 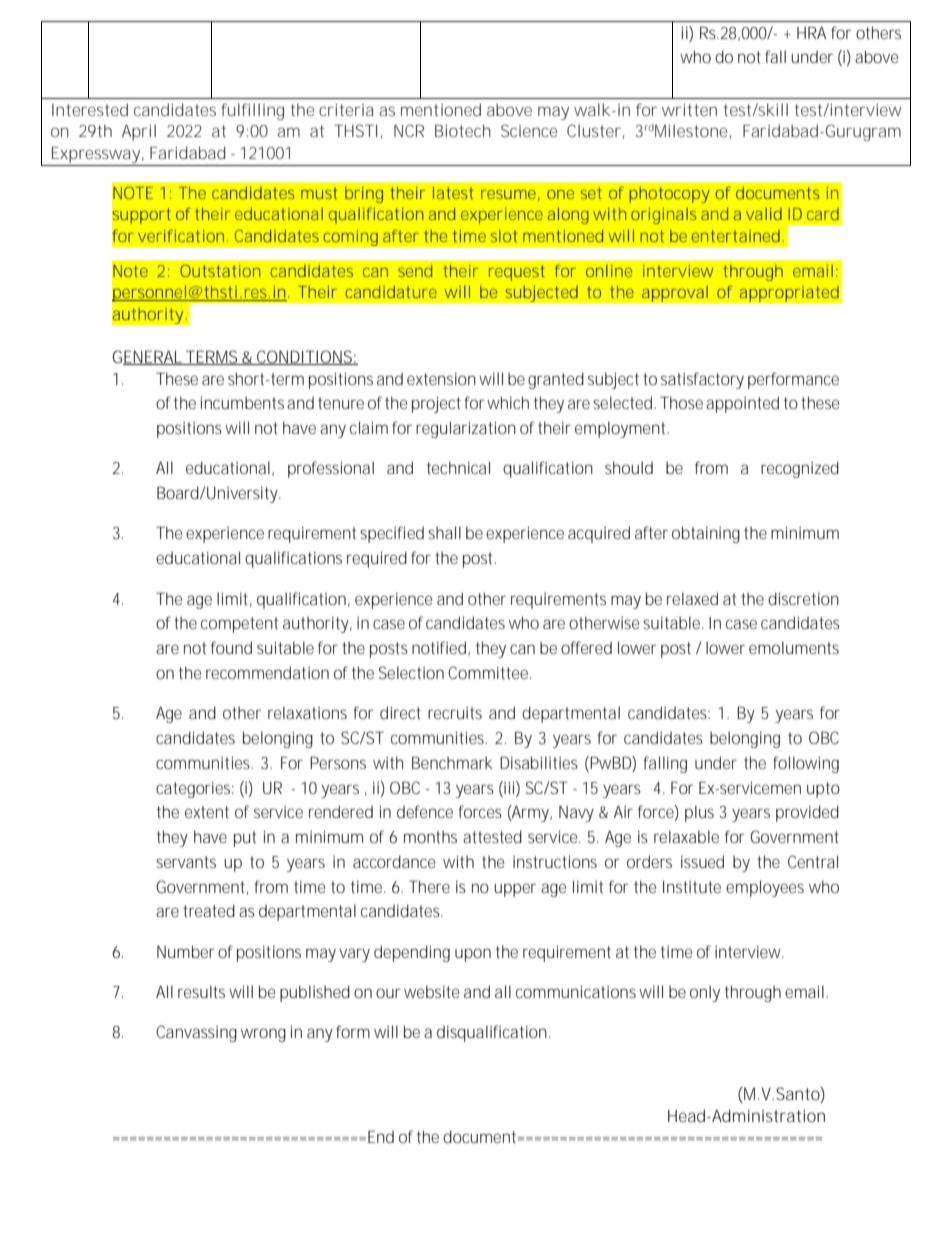 I want to click on written, so click(x=689, y=109).
